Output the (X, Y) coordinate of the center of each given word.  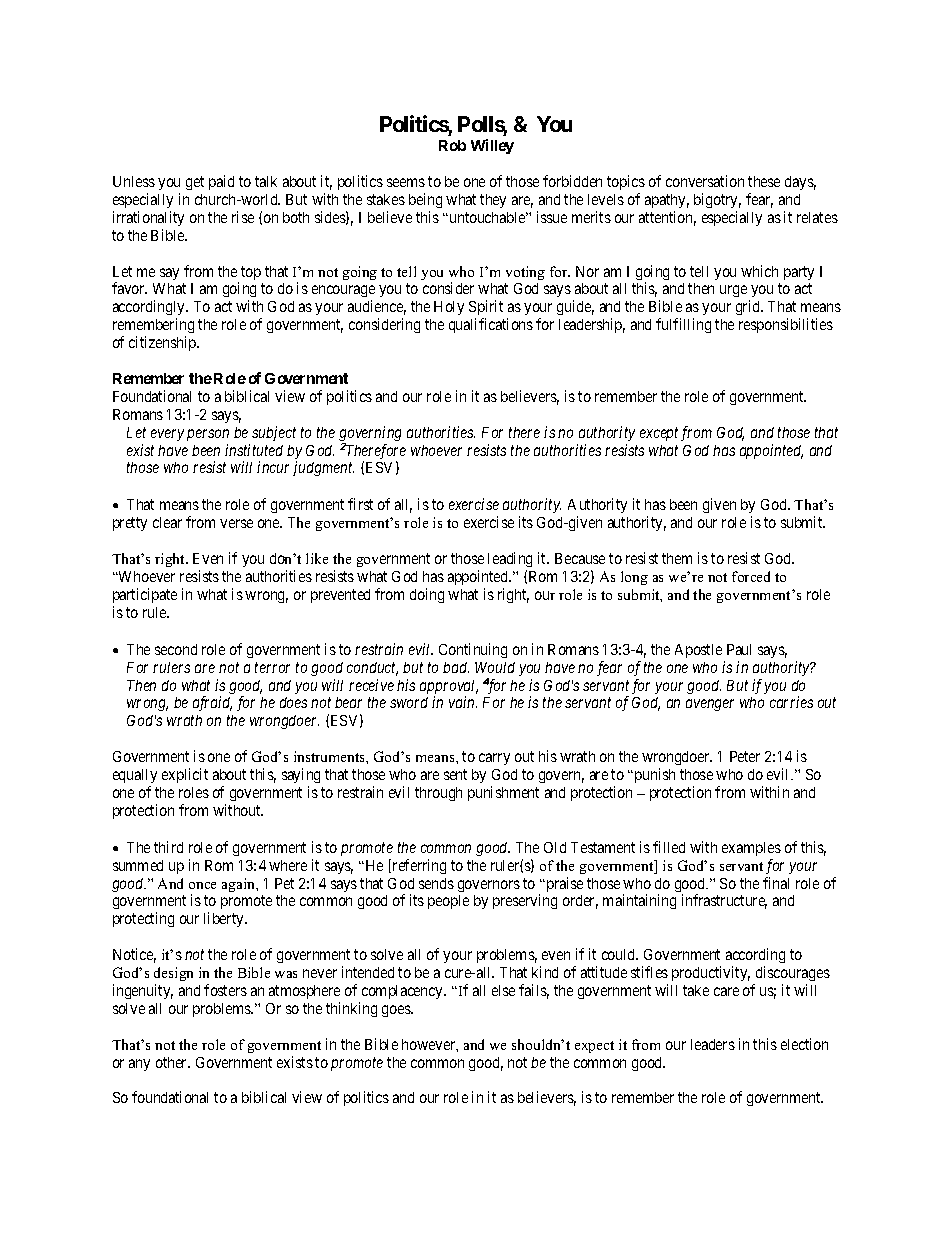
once (202, 885)
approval (449, 688)
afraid (212, 703)
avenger (710, 705)
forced (751, 576)
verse (236, 523)
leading (510, 559)
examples (751, 849)
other (173, 1062)
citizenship (163, 343)
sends (436, 883)
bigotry (717, 200)
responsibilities (786, 325)
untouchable (487, 217)
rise (243, 217)
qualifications (491, 325)
